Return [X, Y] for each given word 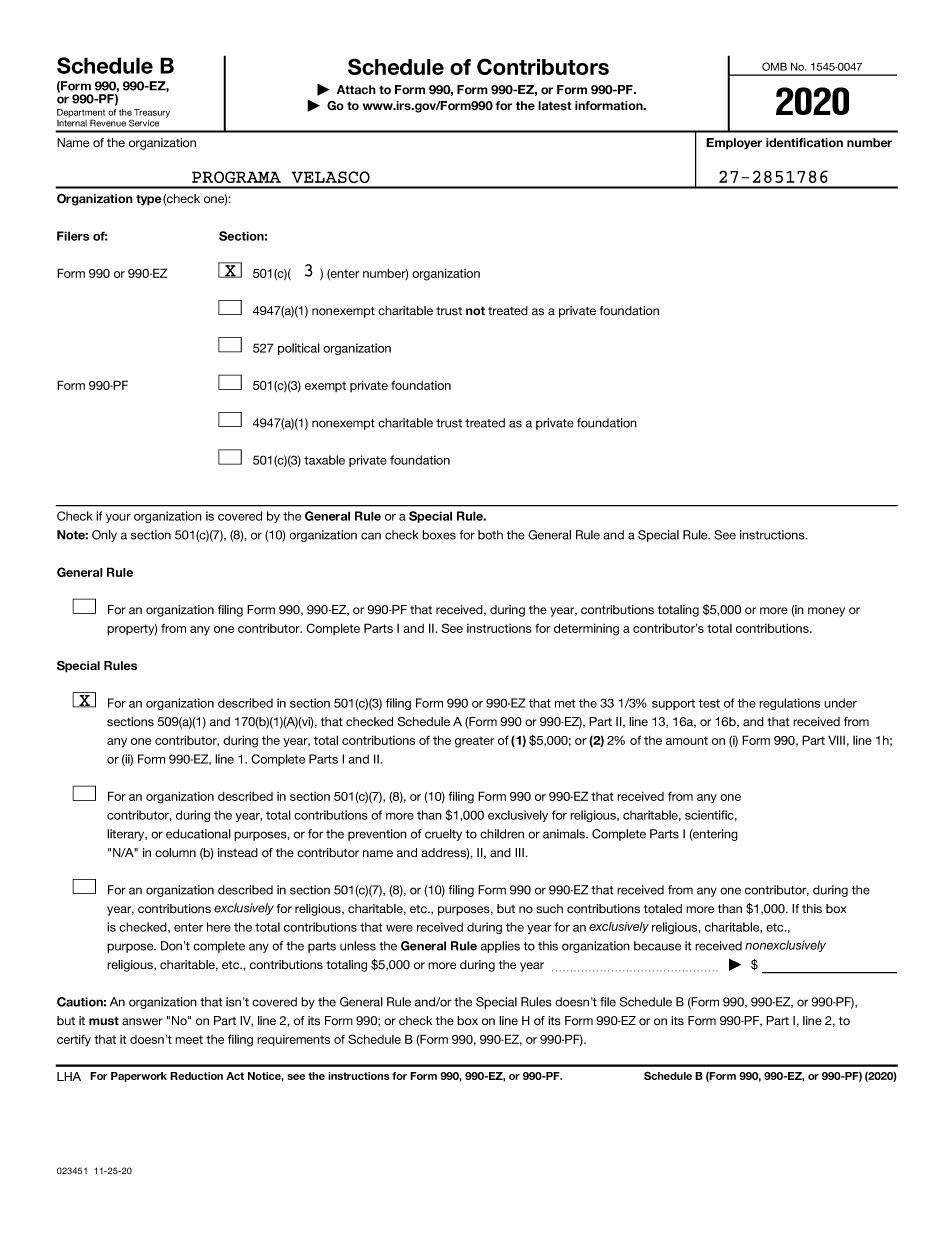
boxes [439, 535]
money [826, 612]
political [299, 349]
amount [687, 740]
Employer [734, 144]
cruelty [443, 835]
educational [198, 834]
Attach [356, 89]
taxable [324, 460]
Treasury [152, 113]
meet [189, 1039]
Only [104, 536]
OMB [774, 66]
